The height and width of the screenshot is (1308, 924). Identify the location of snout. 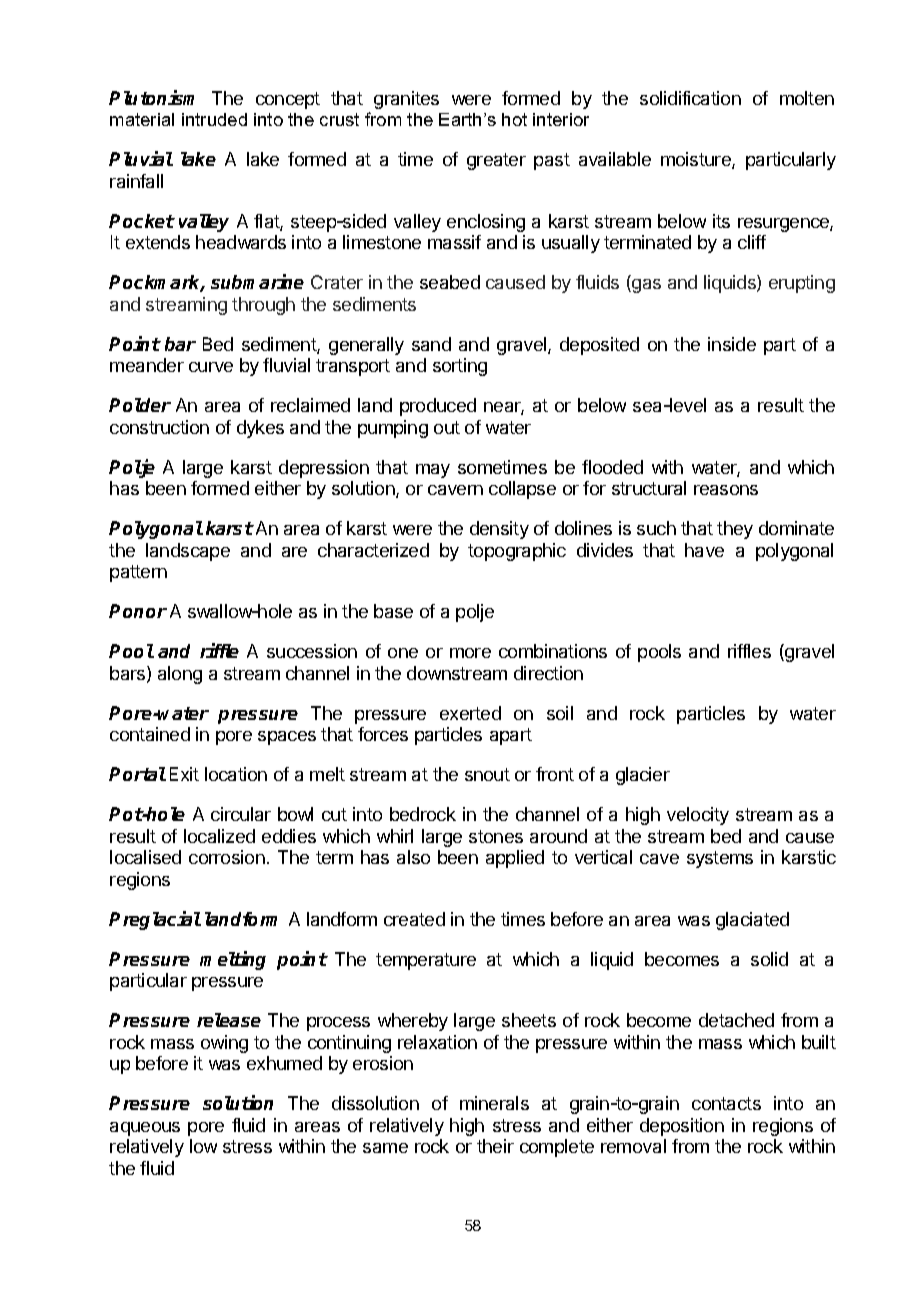
(487, 774).
